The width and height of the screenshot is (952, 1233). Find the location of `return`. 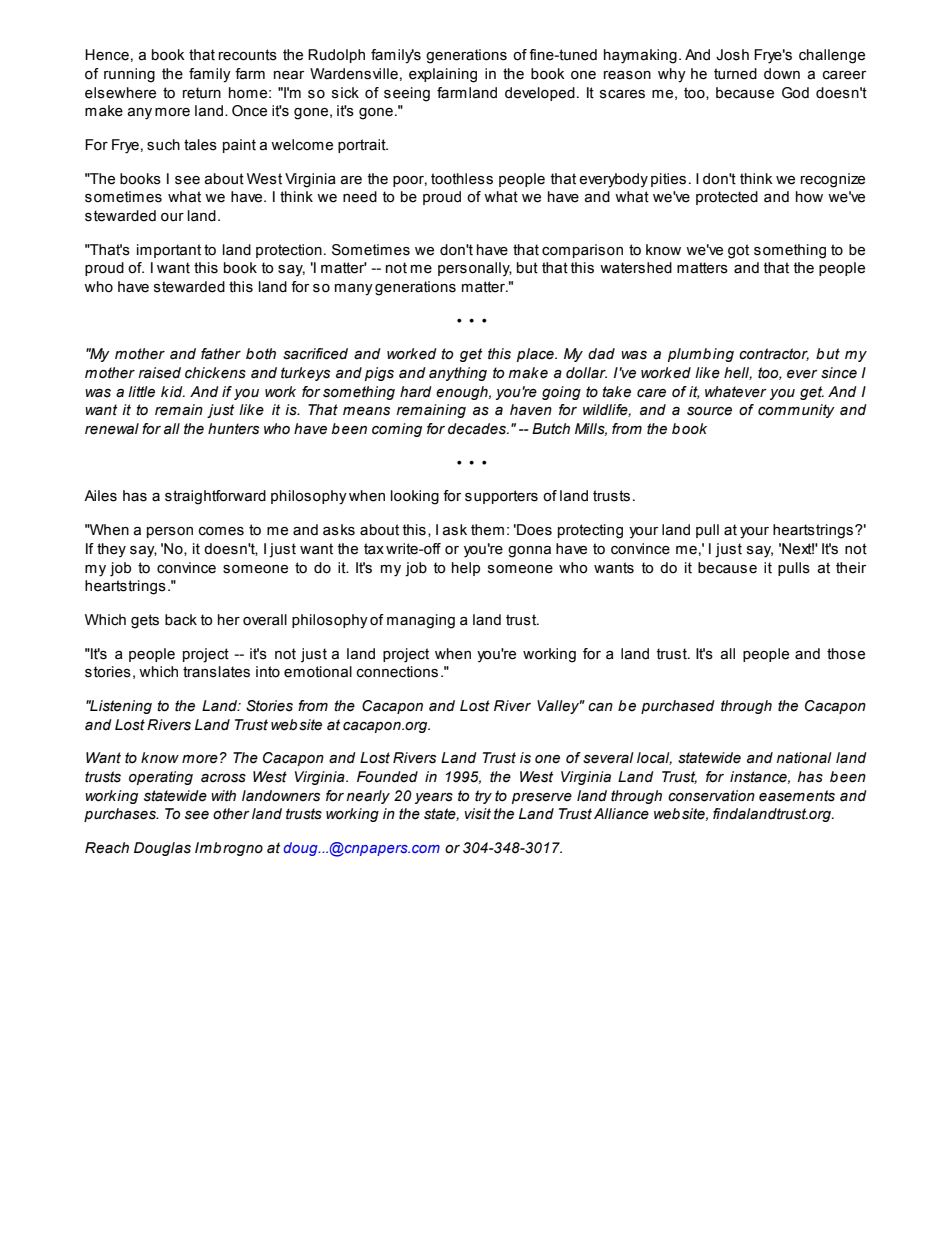

return is located at coordinates (202, 93).
